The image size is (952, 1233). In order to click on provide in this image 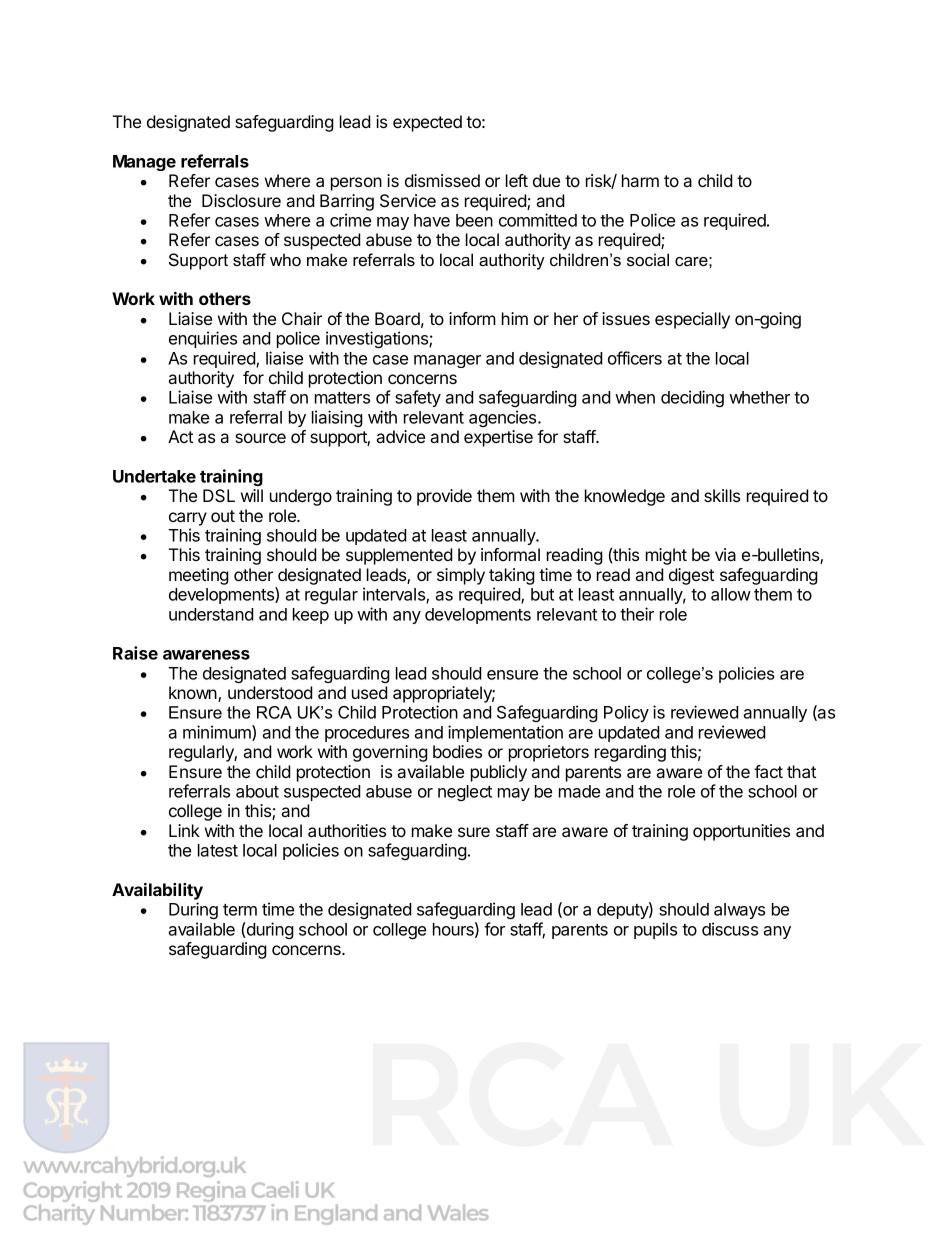, I will do `click(444, 497)`.
